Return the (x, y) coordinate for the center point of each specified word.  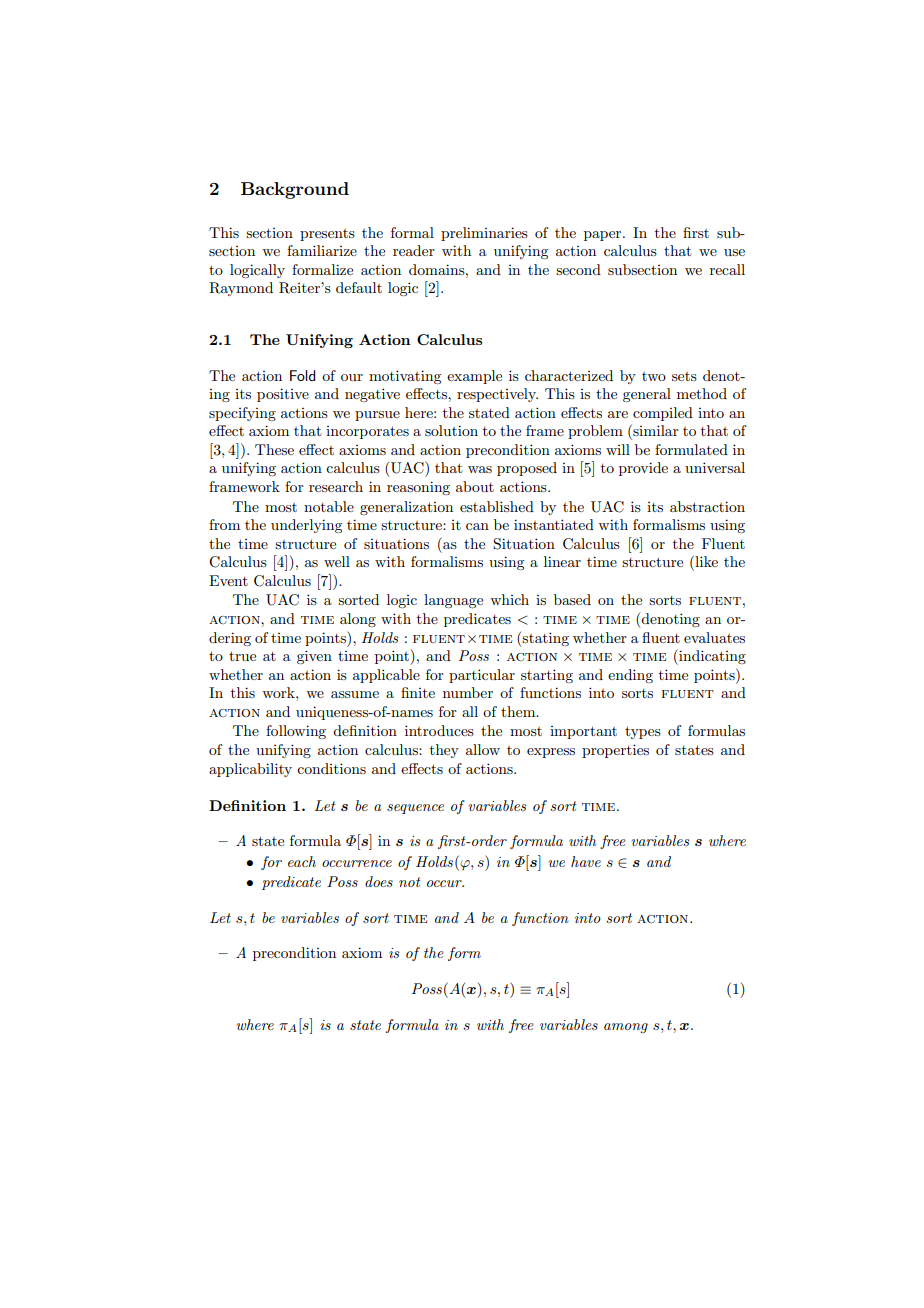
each (302, 861)
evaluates (714, 637)
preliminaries (484, 234)
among (626, 1028)
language (453, 601)
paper (604, 236)
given (314, 657)
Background (295, 190)
